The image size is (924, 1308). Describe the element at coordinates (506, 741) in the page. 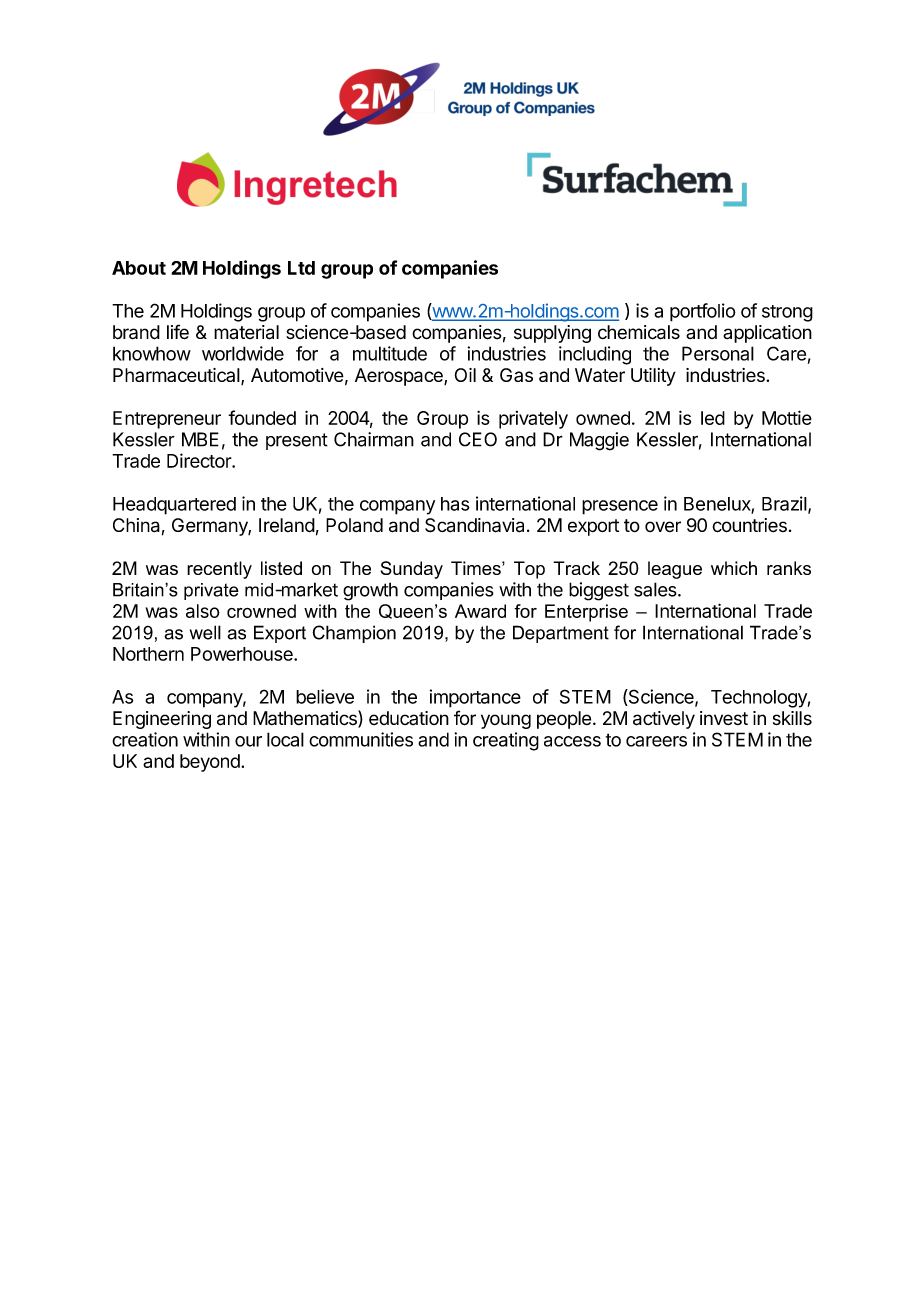

I see `creating` at that location.
